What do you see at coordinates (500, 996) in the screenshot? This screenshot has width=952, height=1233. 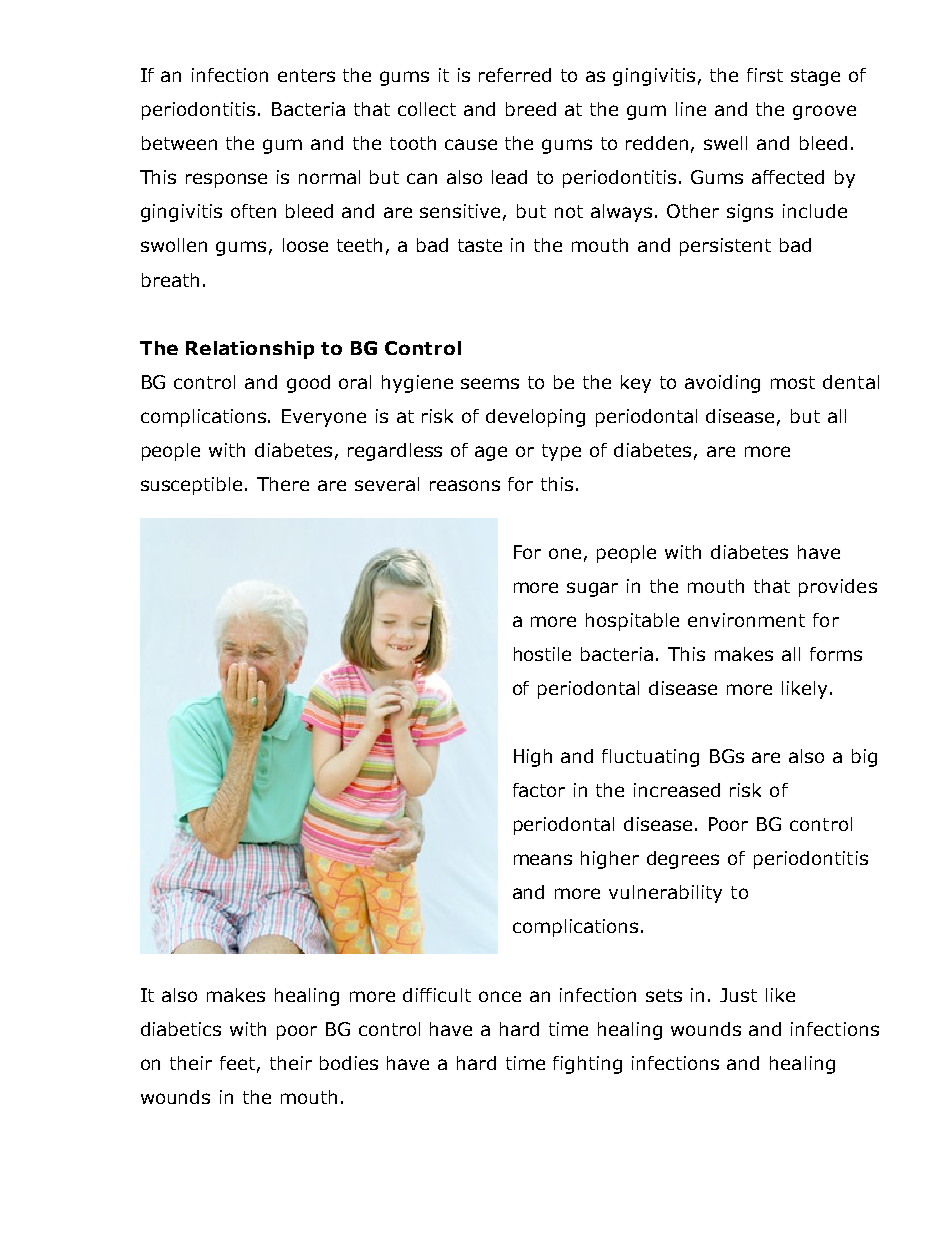 I see `once` at bounding box center [500, 996].
